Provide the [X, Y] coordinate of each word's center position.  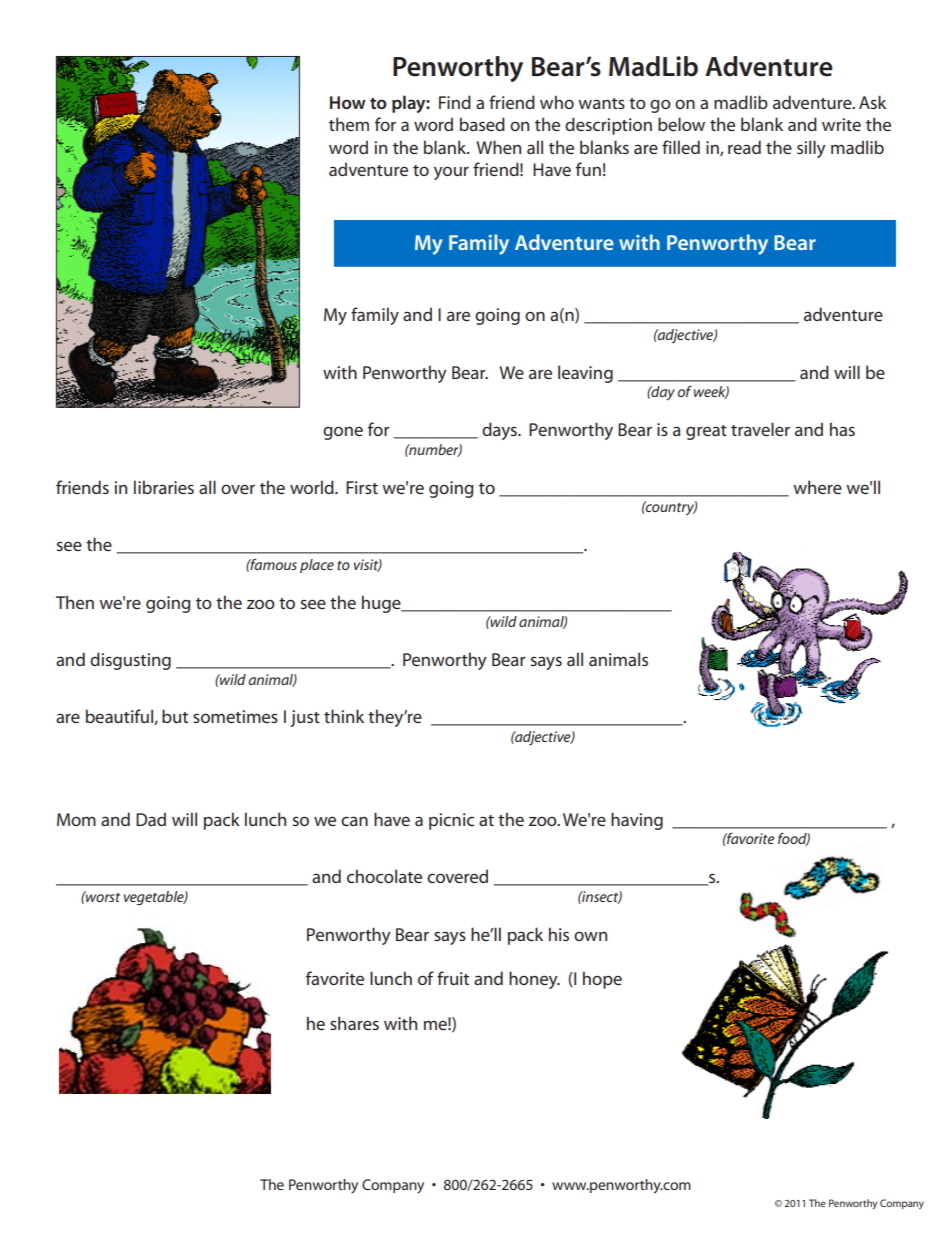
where [817, 487]
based [482, 124]
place [317, 566]
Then [75, 602]
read [744, 147]
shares [354, 1023]
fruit [453, 978]
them [349, 124]
